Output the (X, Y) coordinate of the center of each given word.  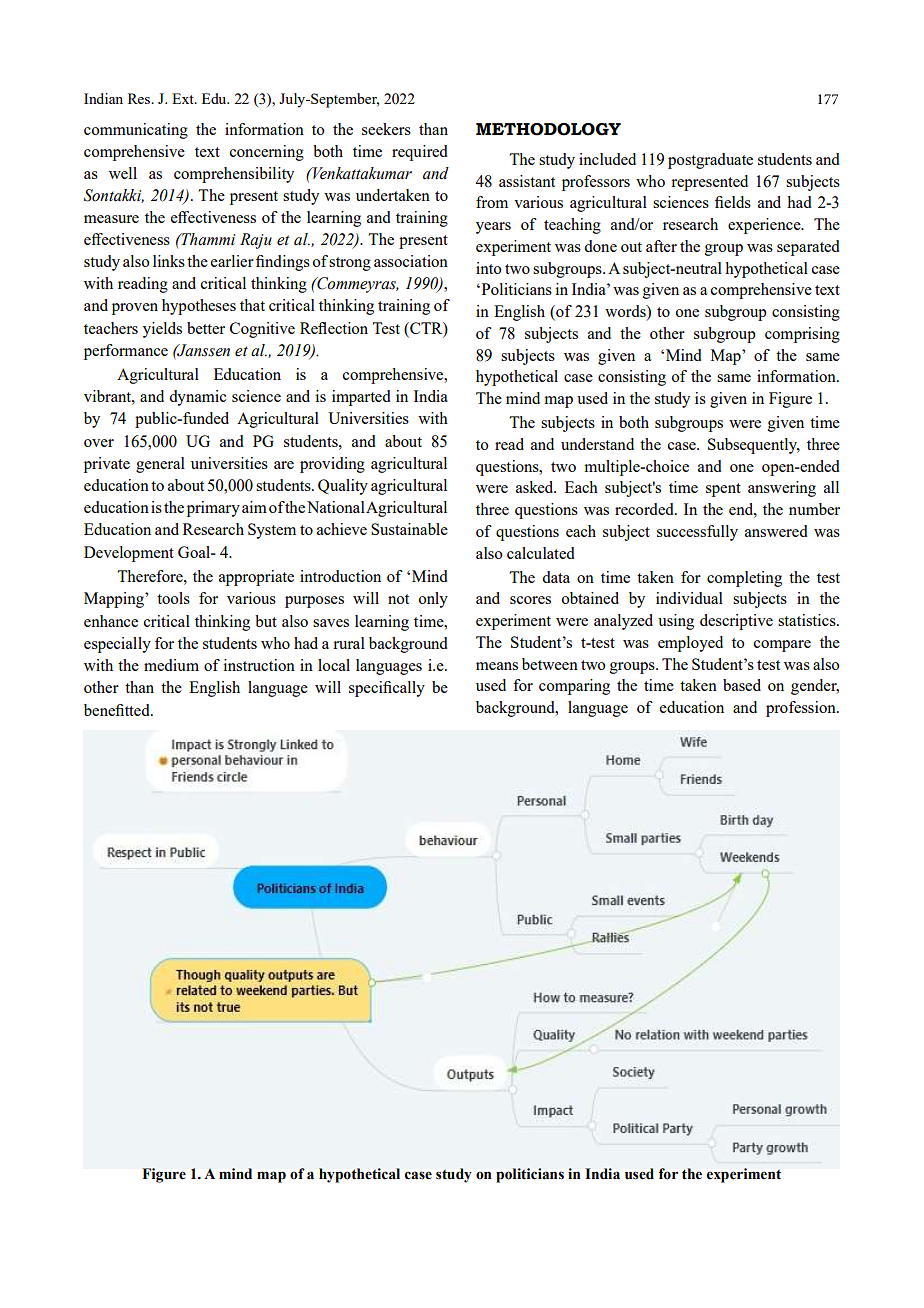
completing (744, 579)
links (169, 261)
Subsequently (754, 446)
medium (171, 665)
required (420, 153)
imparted (361, 398)
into (488, 268)
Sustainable (409, 529)
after (661, 246)
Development (129, 554)
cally (408, 689)
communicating (136, 131)
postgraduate (710, 161)
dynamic (197, 398)
